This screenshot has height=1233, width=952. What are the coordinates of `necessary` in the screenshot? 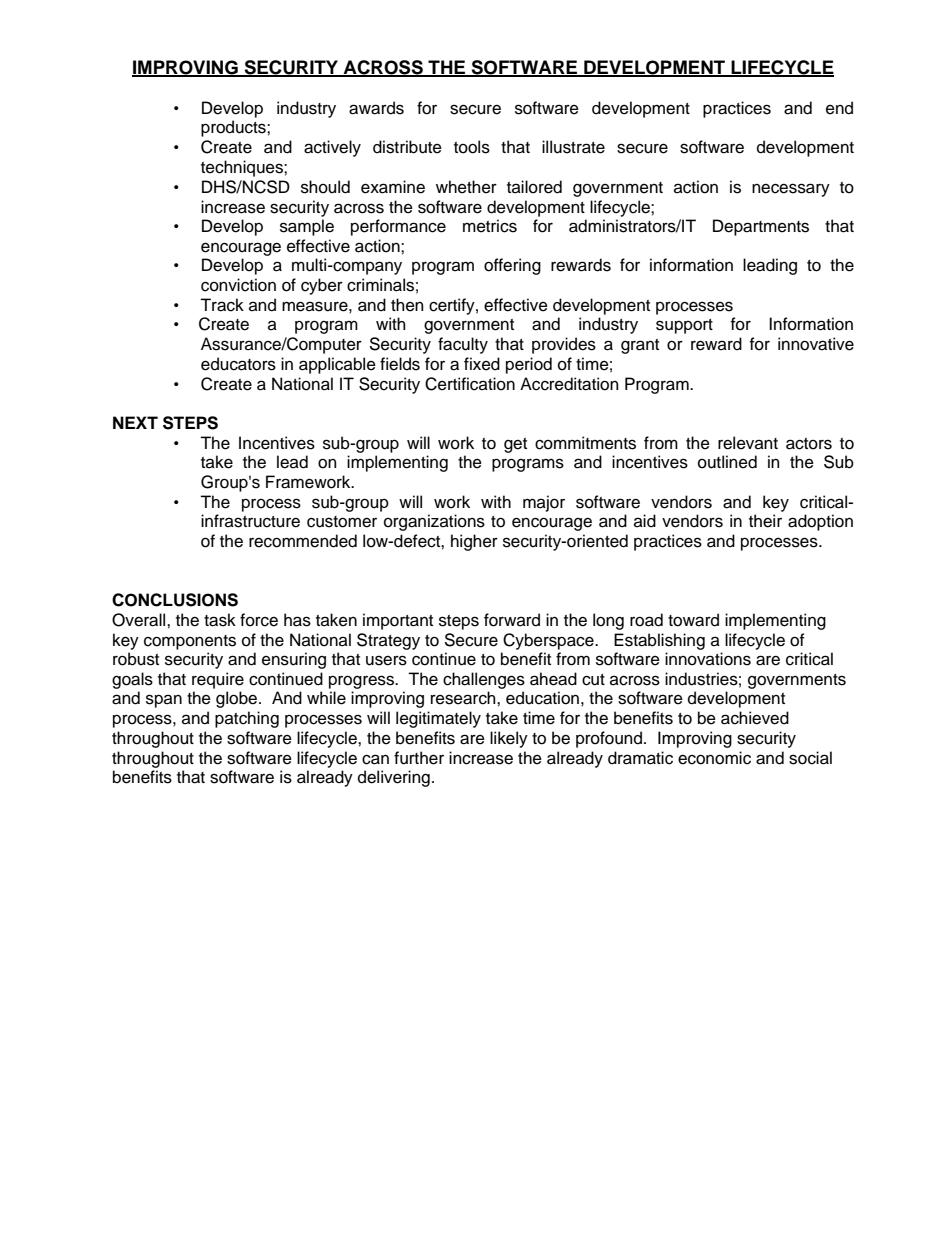 It's located at (791, 190).
